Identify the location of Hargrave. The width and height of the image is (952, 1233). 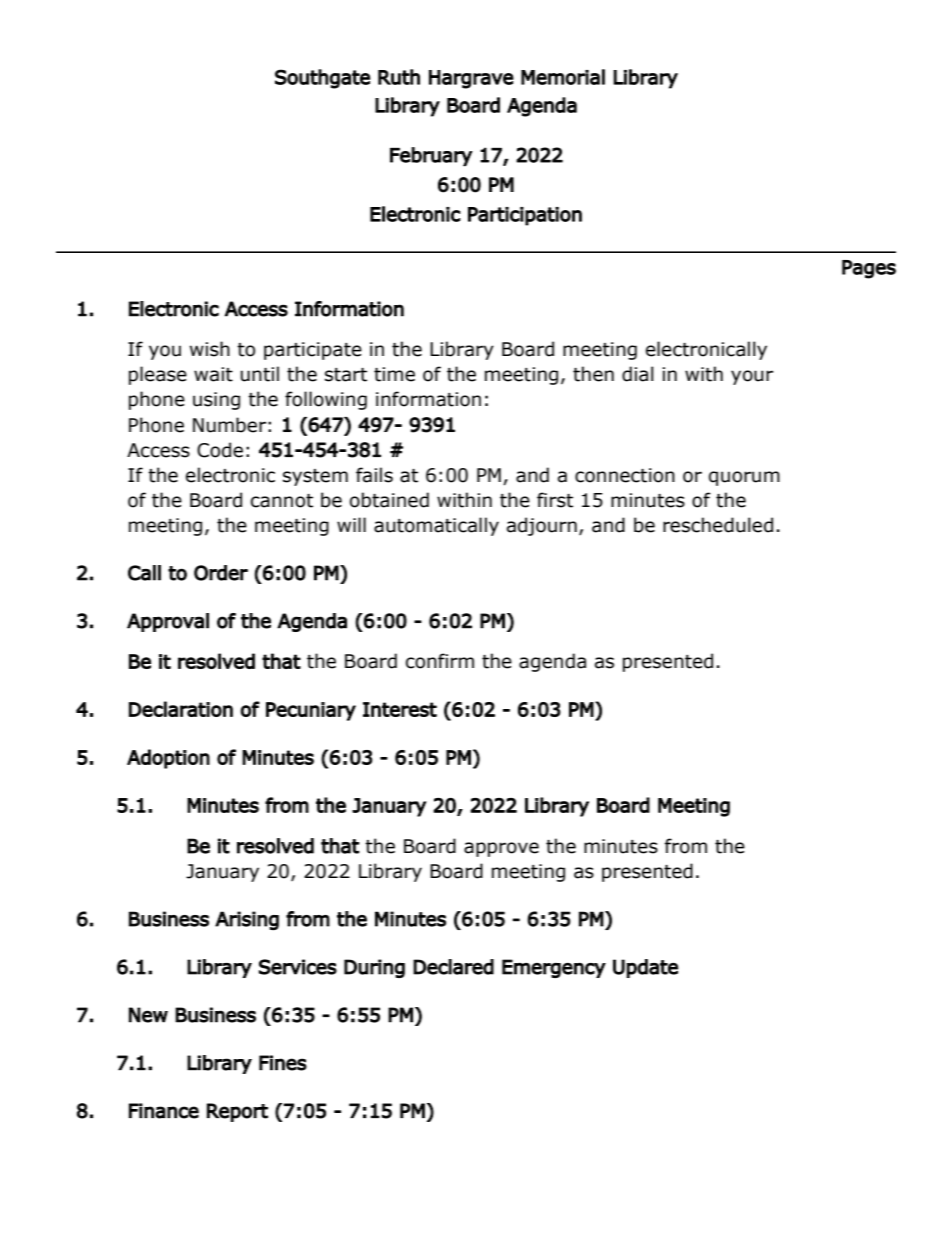
(471, 79).
